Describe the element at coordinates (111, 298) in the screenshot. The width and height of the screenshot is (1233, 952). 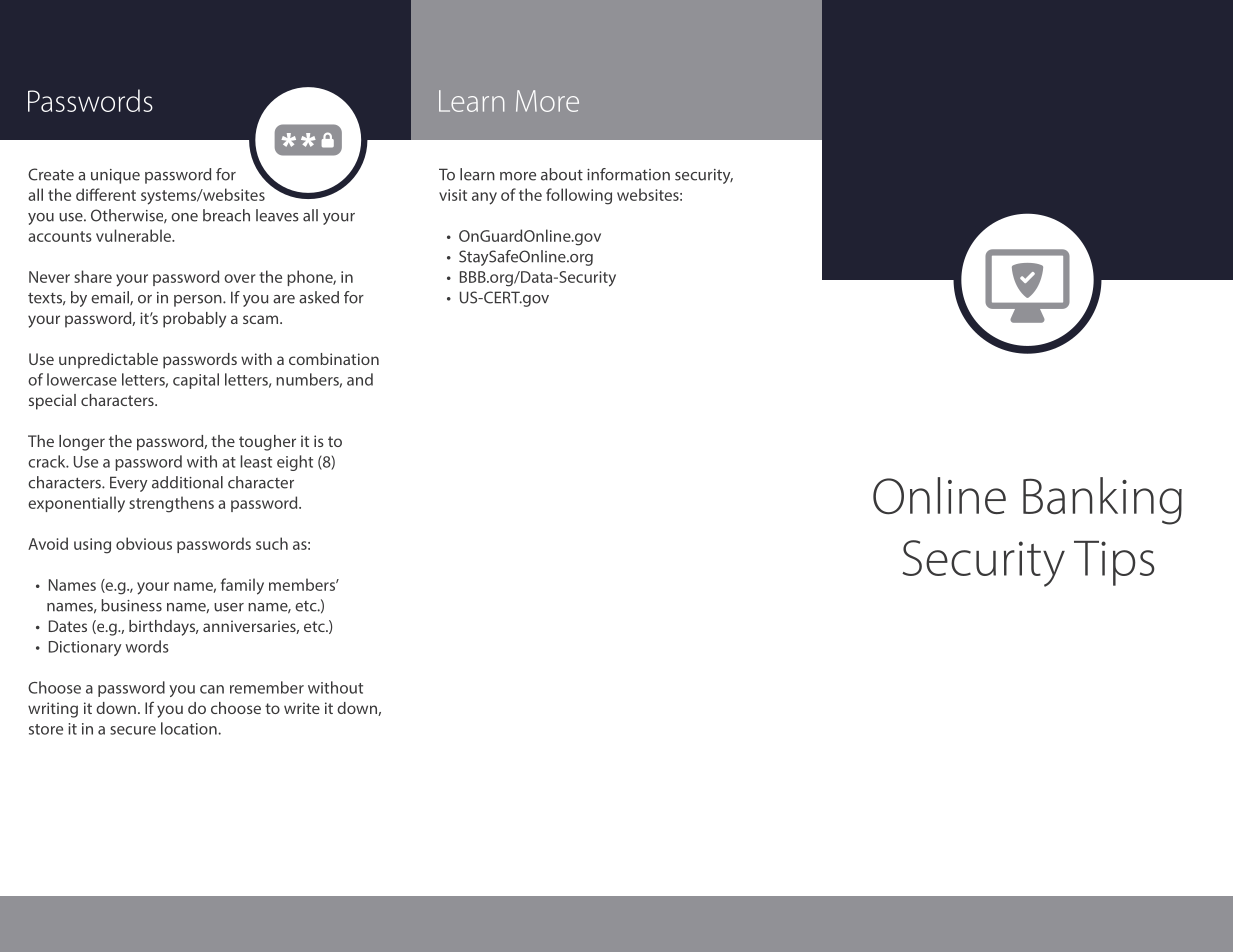
I see `email` at that location.
